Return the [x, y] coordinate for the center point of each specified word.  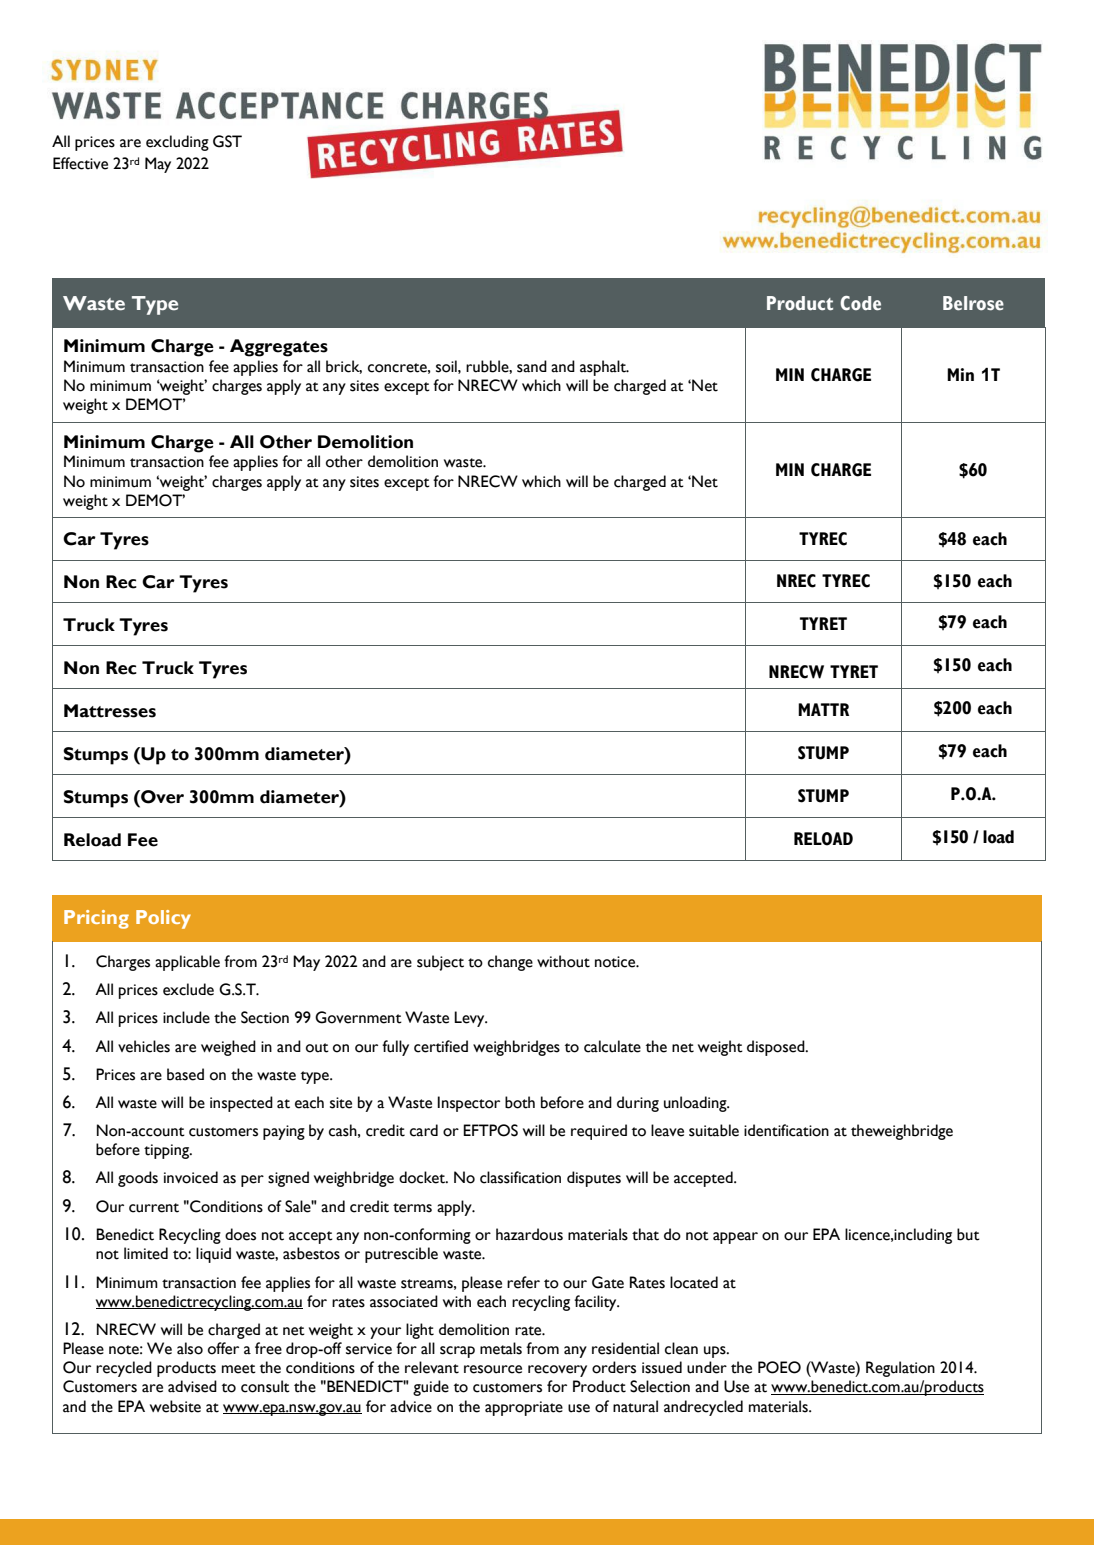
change [510, 963]
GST [227, 141]
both [520, 1102]
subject [440, 963]
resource [493, 1369]
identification [786, 1130]
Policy [163, 919]
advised [192, 1386]
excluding [177, 143]
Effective [80, 163]
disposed [777, 1048]
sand [532, 366]
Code [860, 303]
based [185, 1074]
